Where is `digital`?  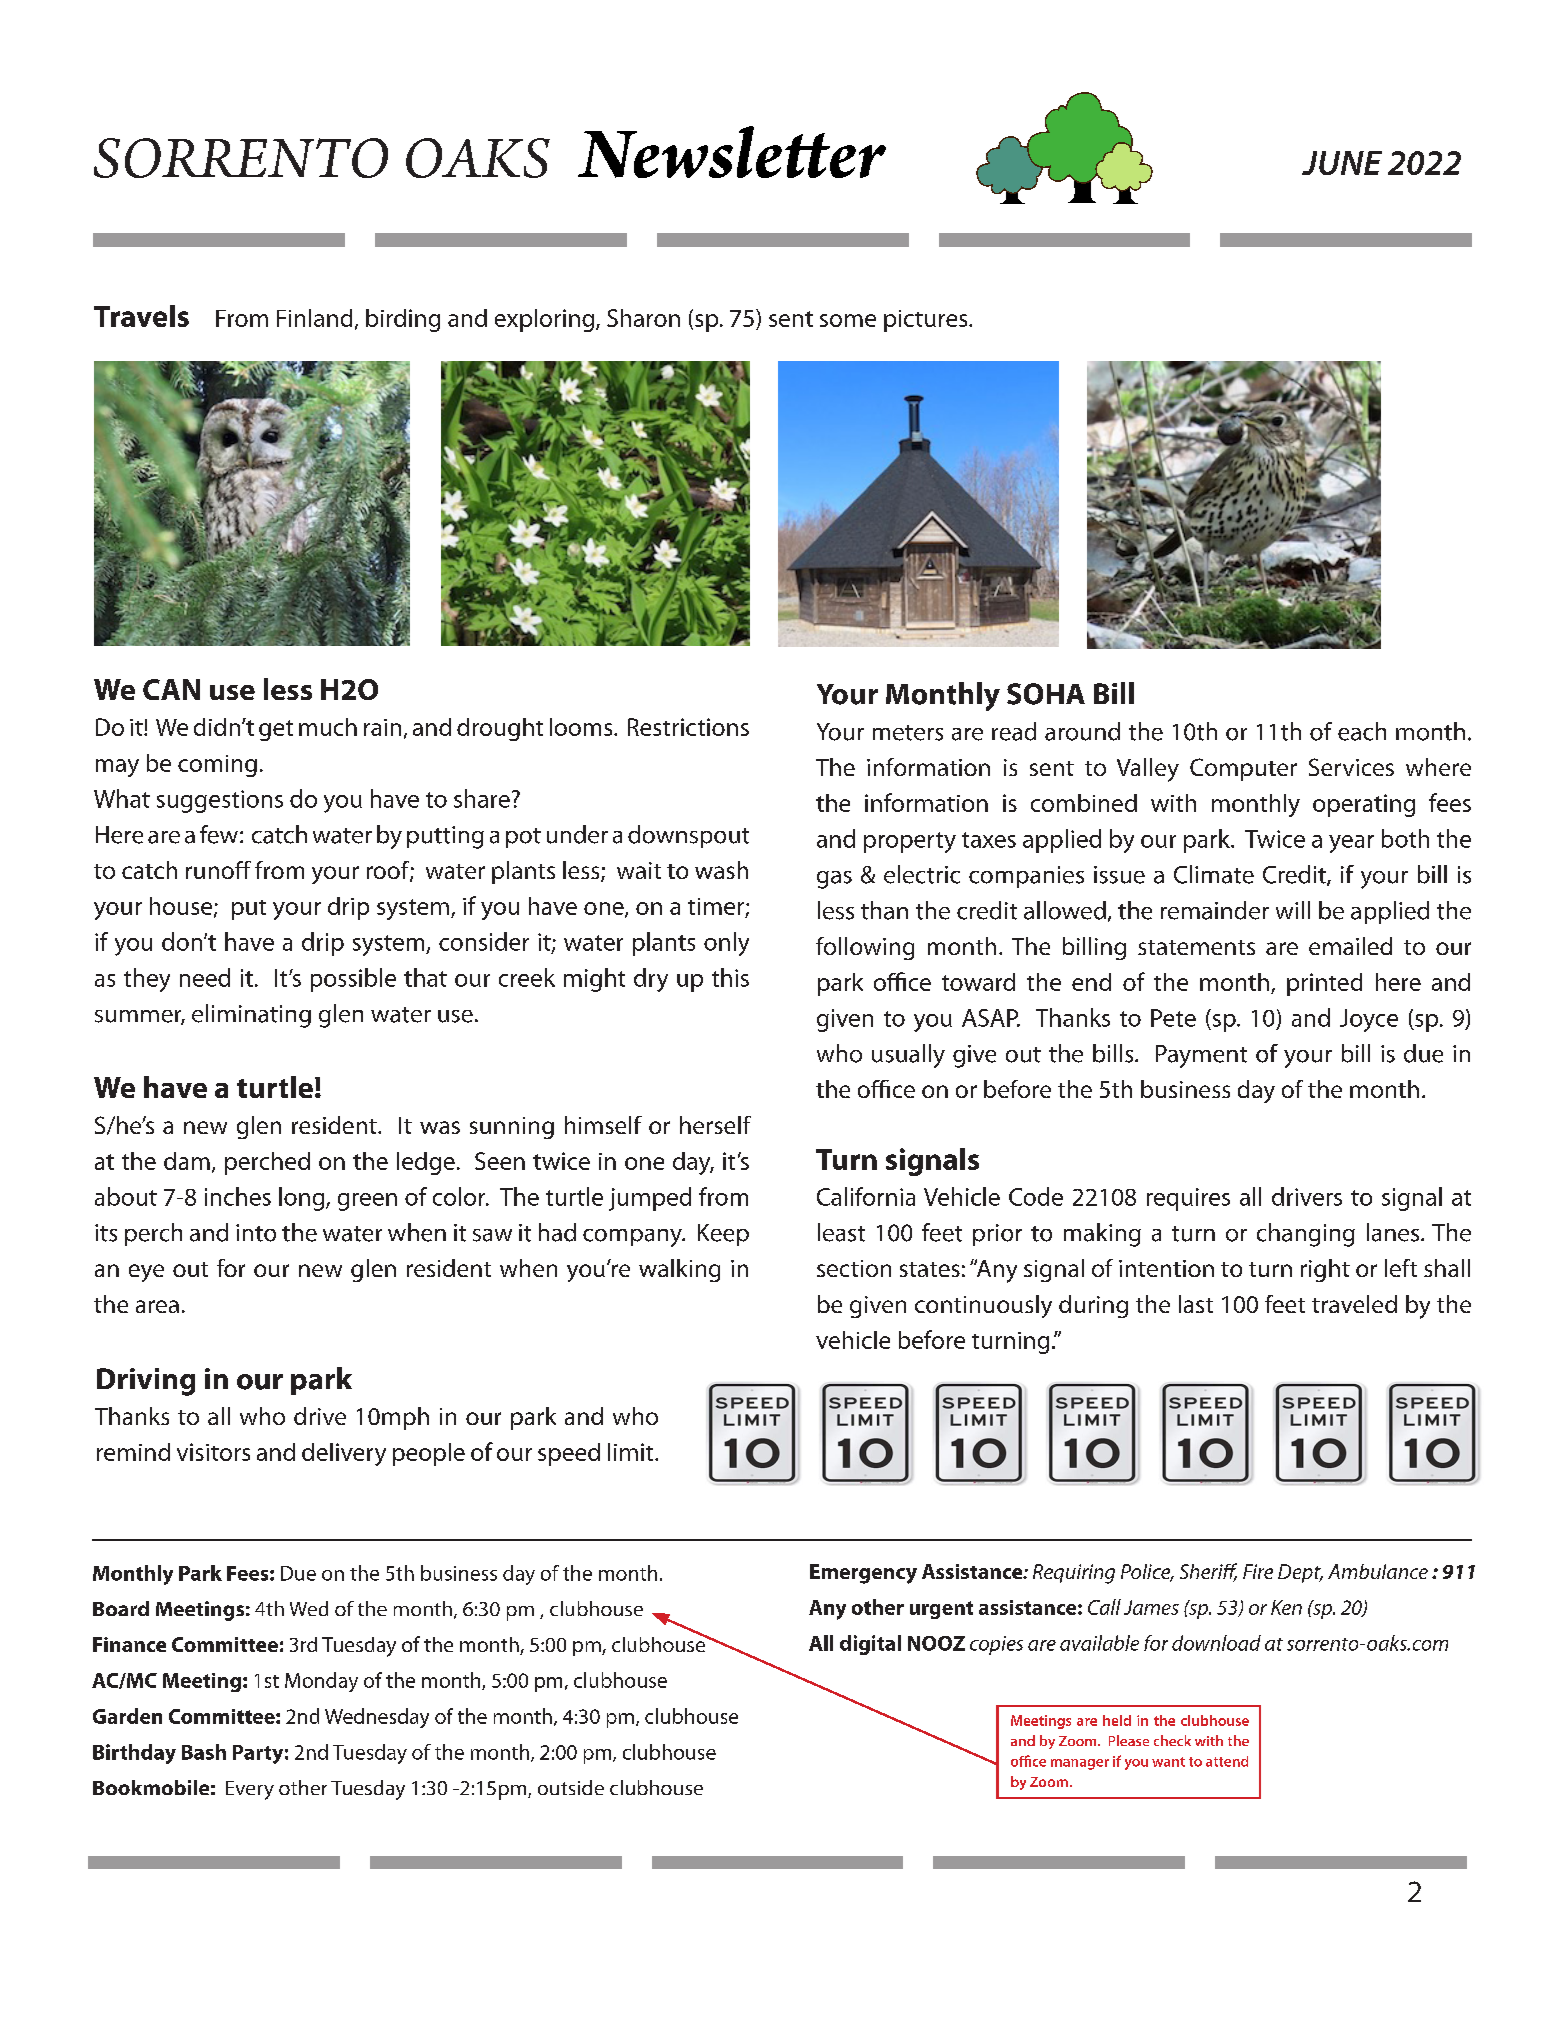 digital is located at coordinates (870, 1645).
